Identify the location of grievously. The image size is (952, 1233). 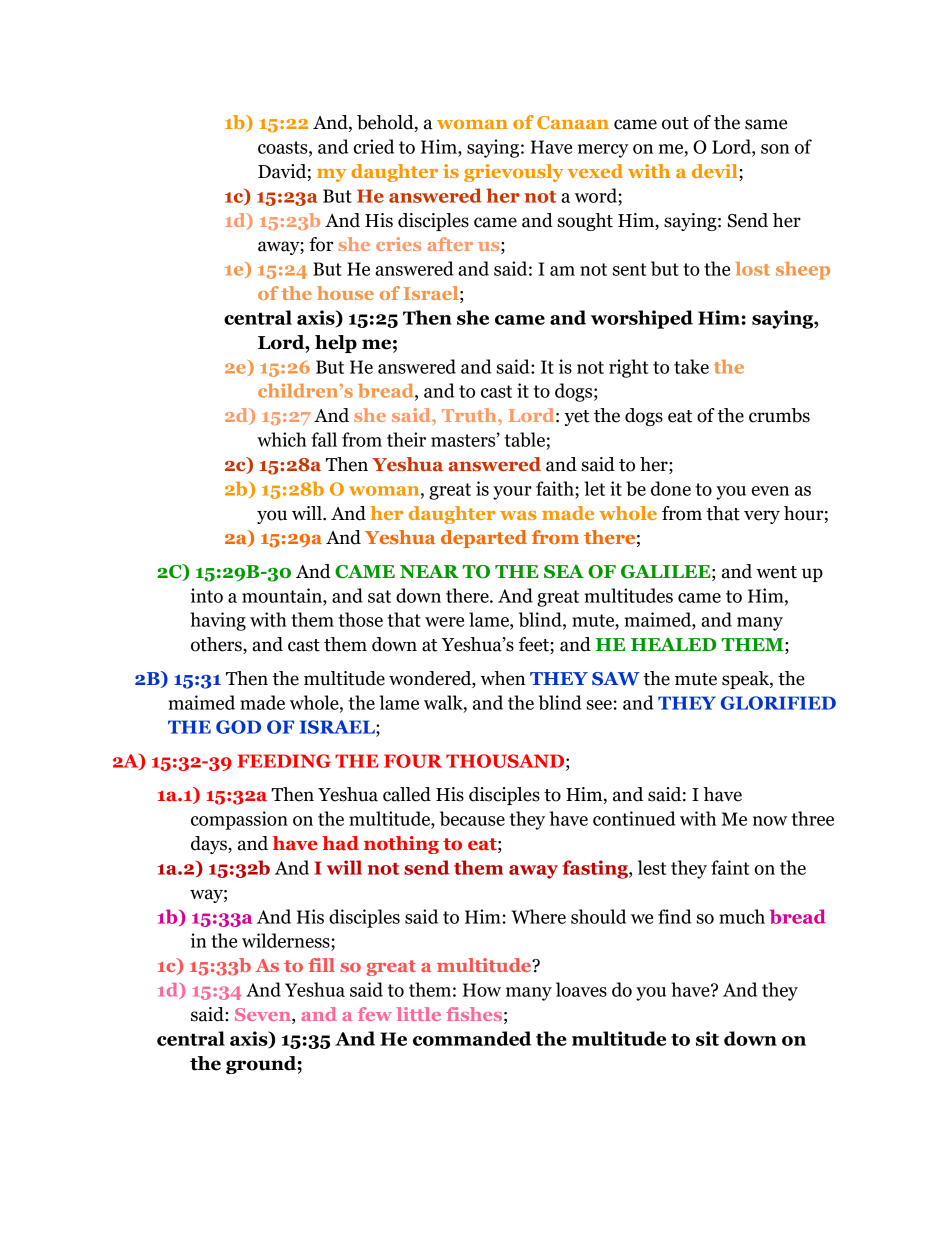
(513, 173).
